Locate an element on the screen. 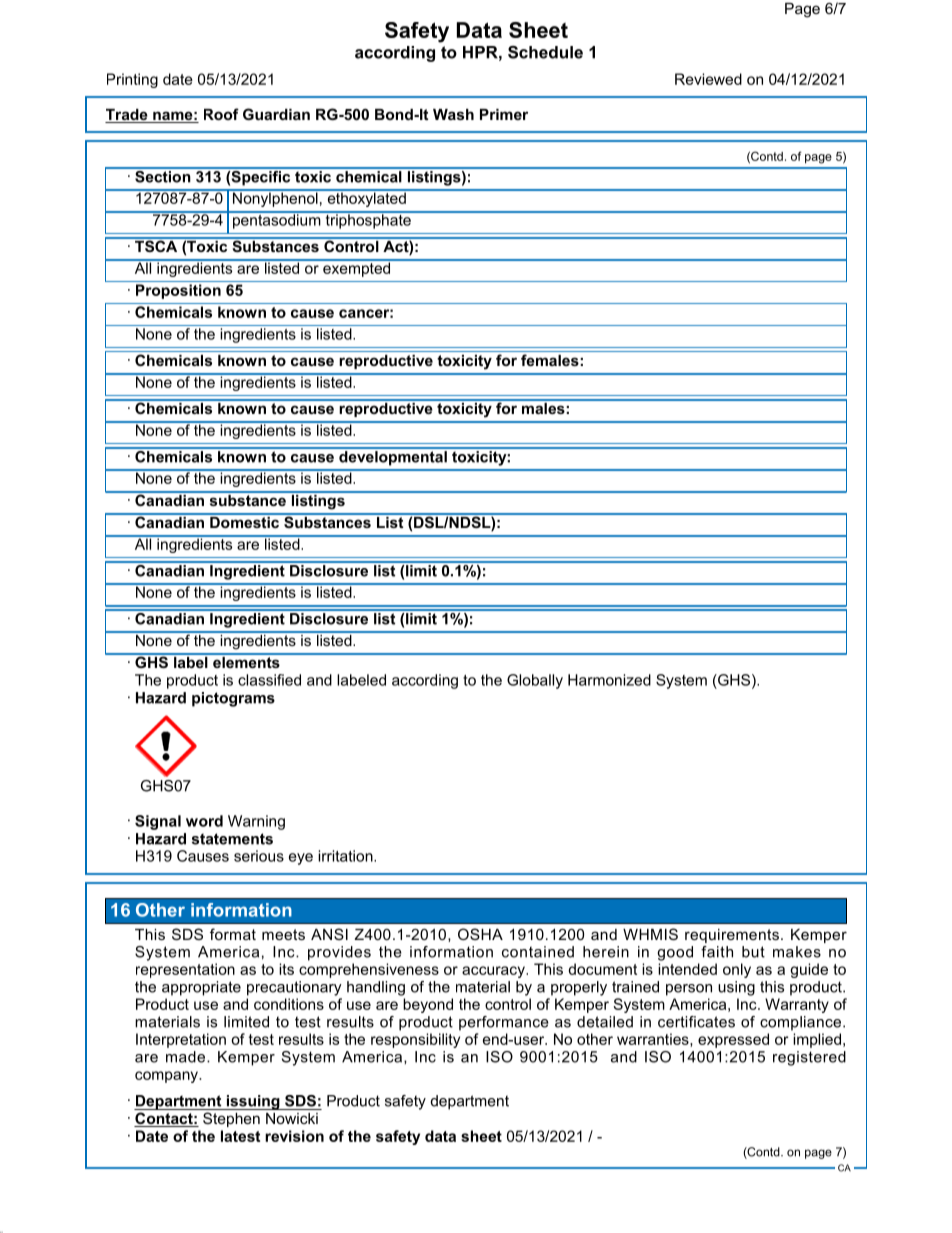  OSHA is located at coordinates (480, 934).
